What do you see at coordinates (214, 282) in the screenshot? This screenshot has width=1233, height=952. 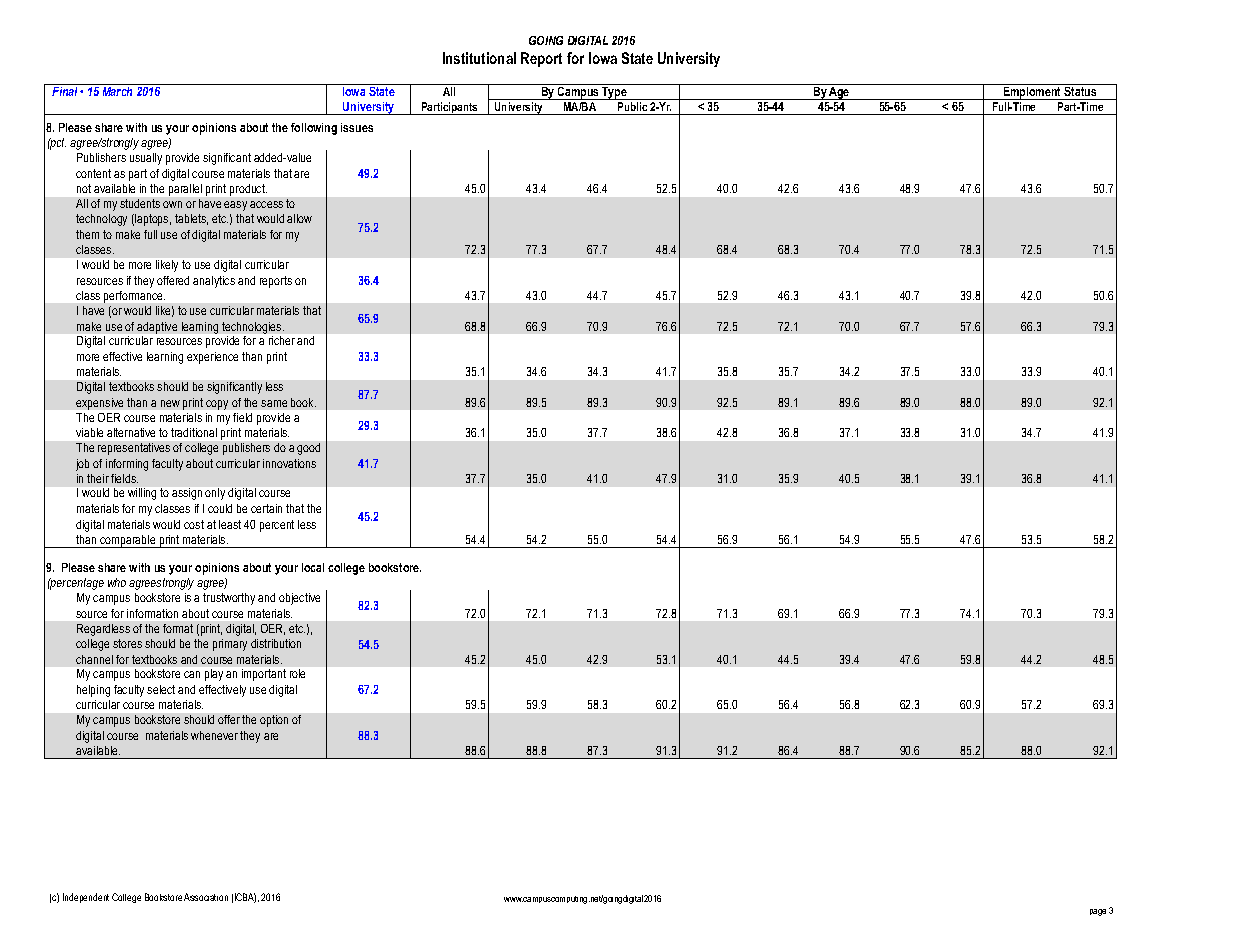 I see `analytics` at bounding box center [214, 282].
